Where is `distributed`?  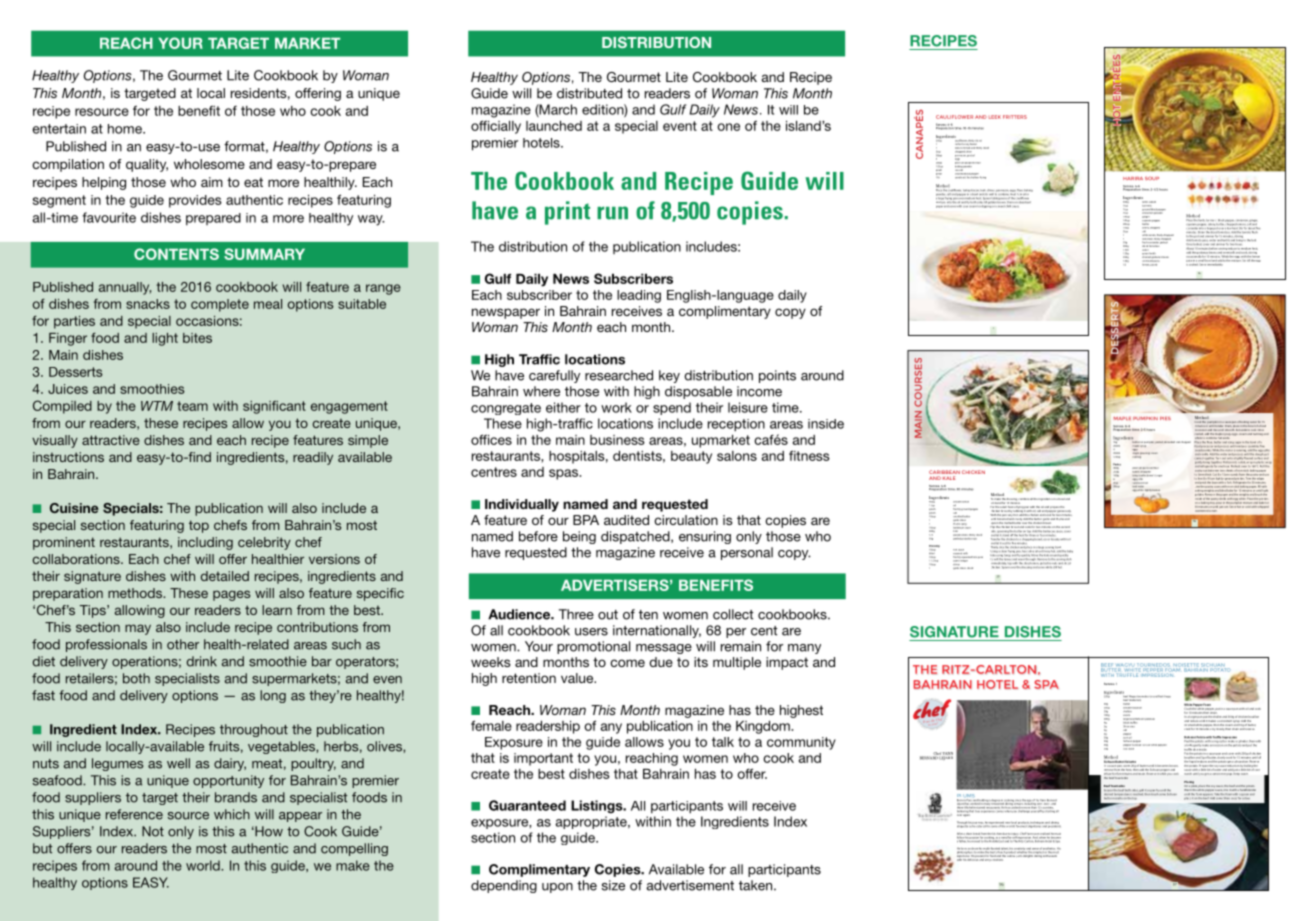
distributed is located at coordinates (589, 93).
